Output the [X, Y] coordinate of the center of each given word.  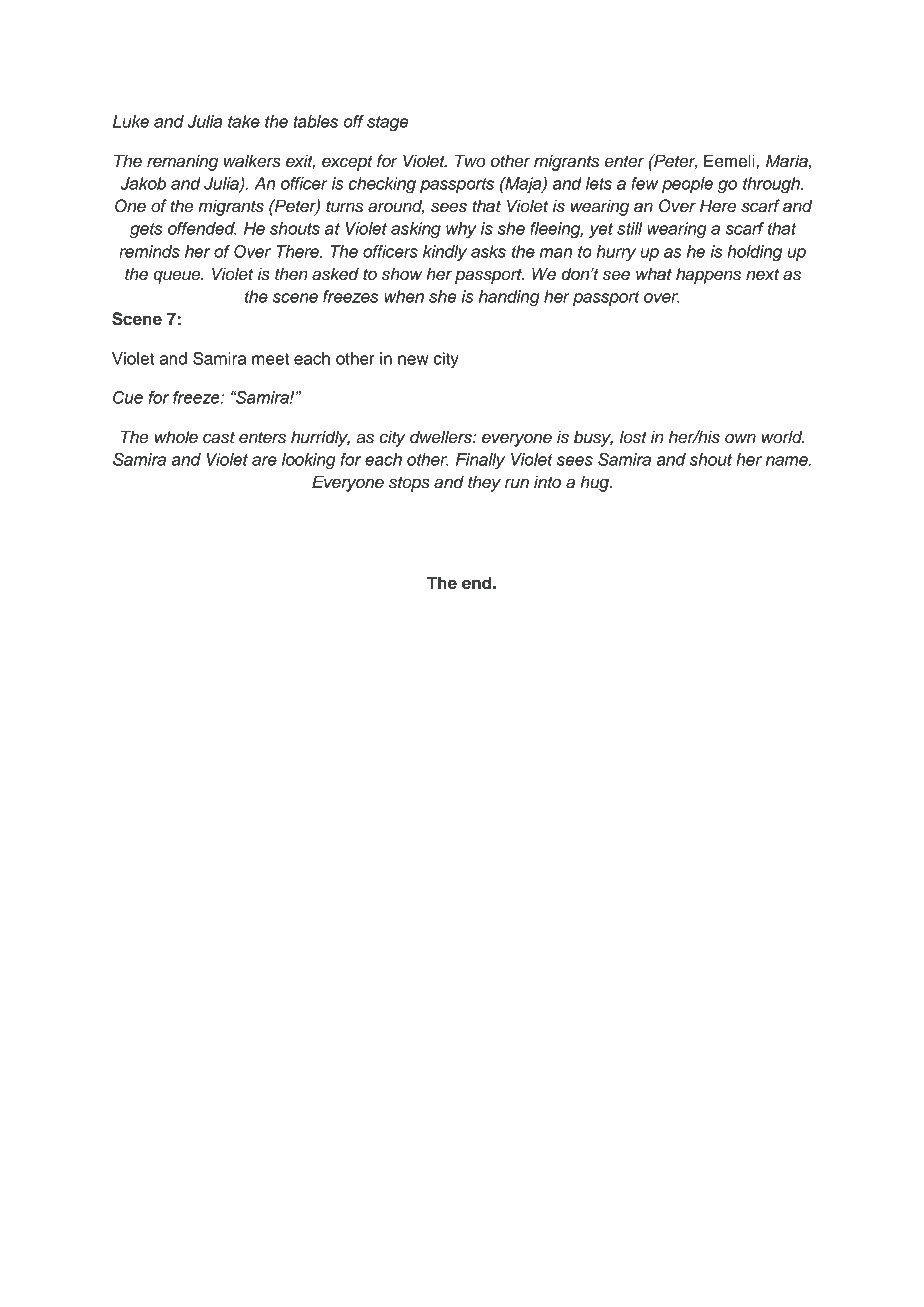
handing [509, 298]
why [461, 230]
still [630, 228]
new [413, 360]
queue [178, 277]
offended [202, 228]
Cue [128, 397]
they [484, 483]
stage [388, 124]
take [244, 121]
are [264, 461]
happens [708, 275]
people [687, 185]
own [740, 438]
